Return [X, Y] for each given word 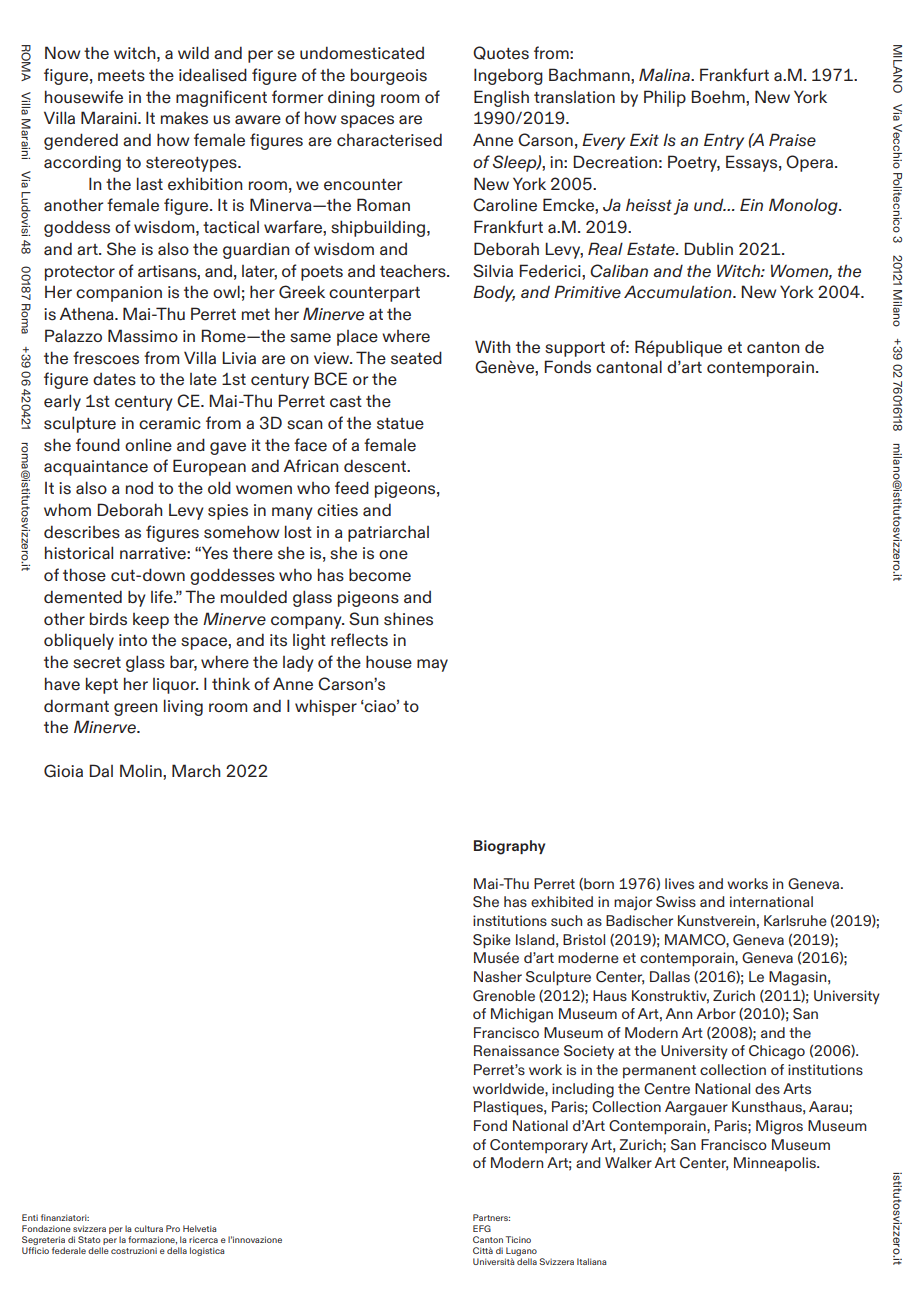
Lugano [521, 1251]
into [133, 640]
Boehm [719, 97]
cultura [148, 1228]
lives [679, 883]
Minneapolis [776, 1164]
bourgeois [389, 76]
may [432, 665]
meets [121, 76]
